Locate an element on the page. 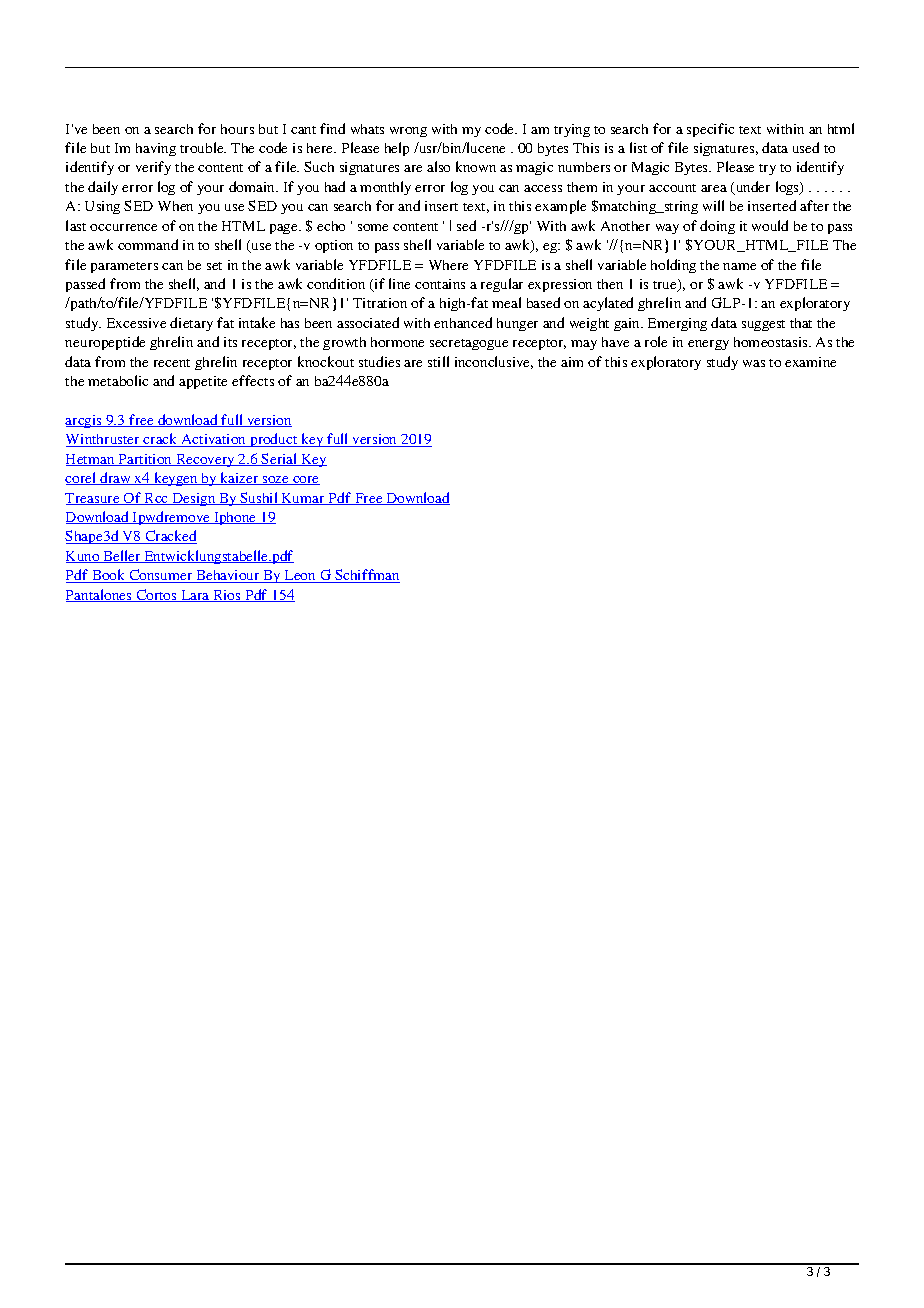 The height and width of the image is (1308, 924). having is located at coordinates (156, 149).
